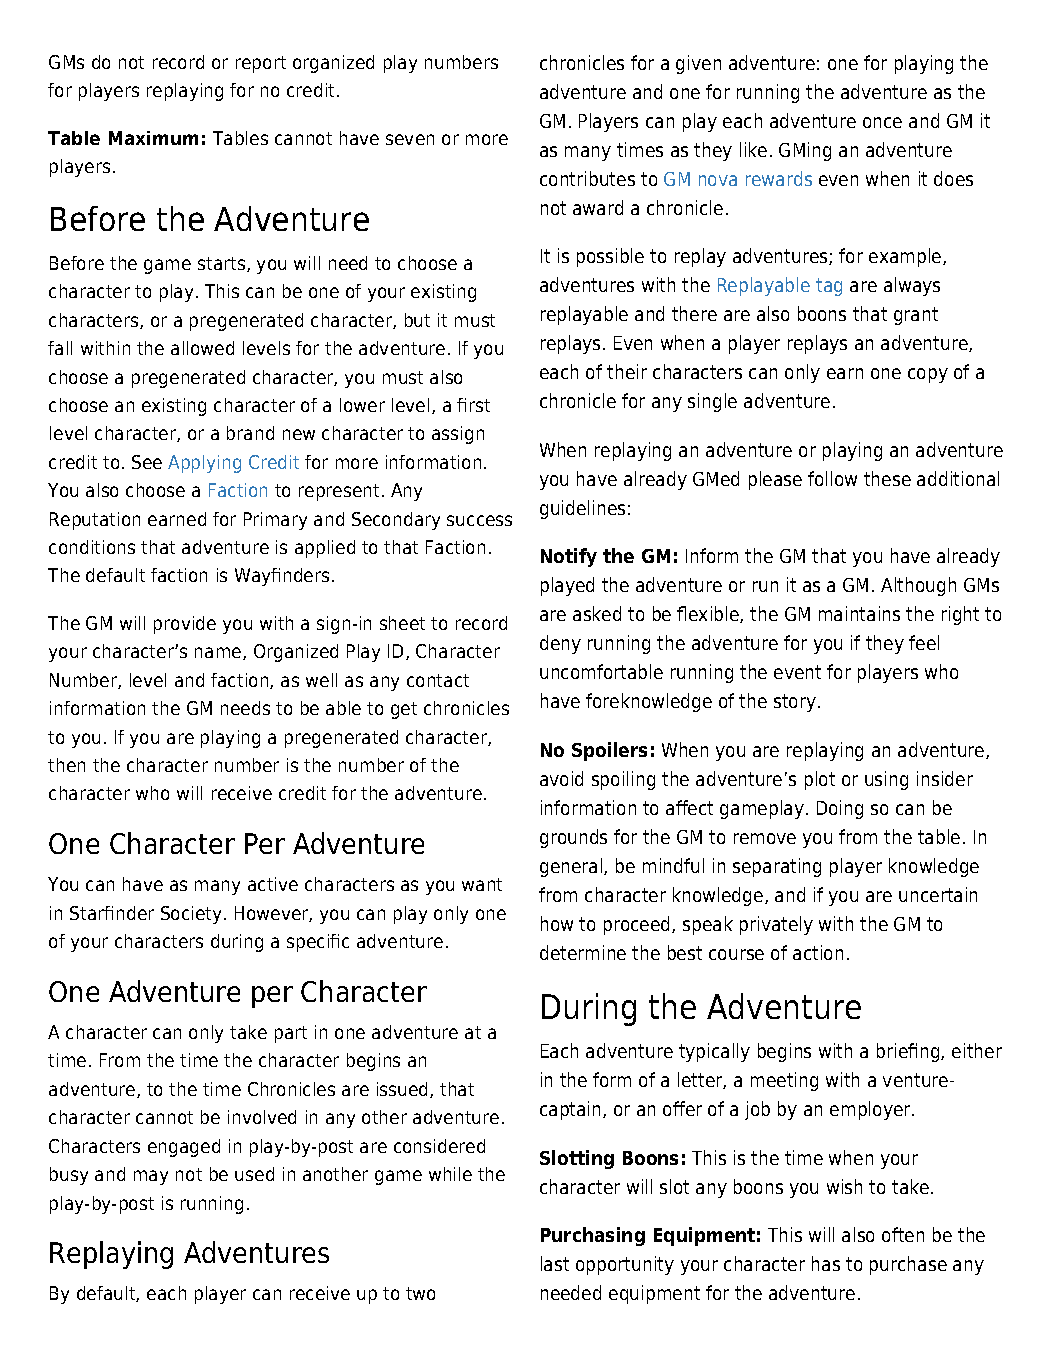  What do you see at coordinates (479, 520) in the document?
I see `success` at bounding box center [479, 520].
